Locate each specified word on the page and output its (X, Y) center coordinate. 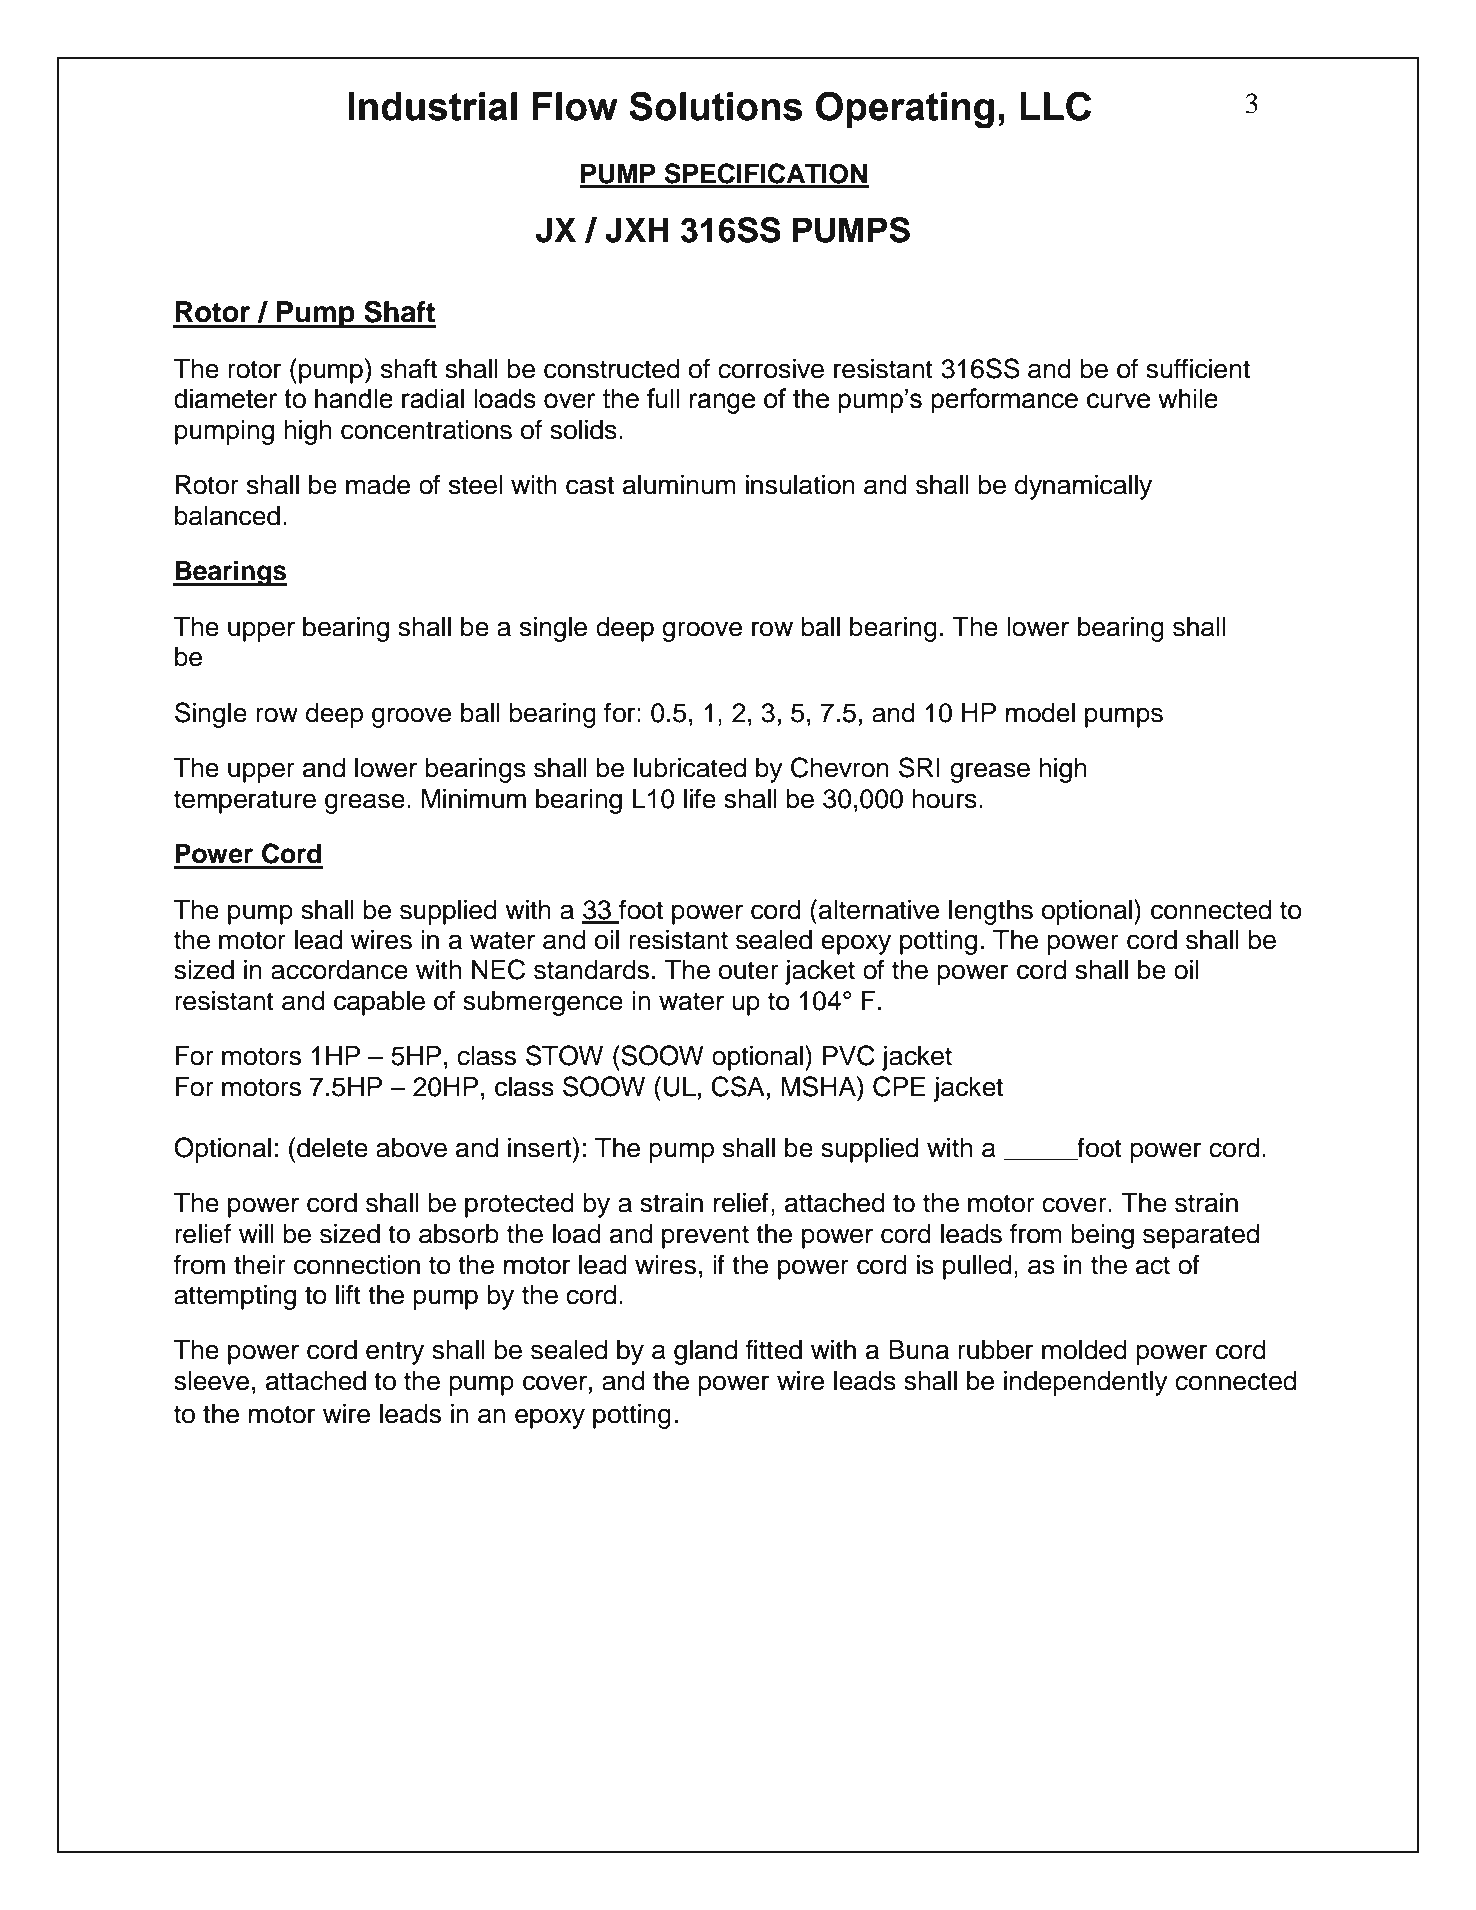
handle (354, 399)
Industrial (432, 106)
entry (395, 1353)
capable (379, 1003)
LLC (1055, 106)
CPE (899, 1086)
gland (705, 1352)
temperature (245, 802)
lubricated (690, 768)
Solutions (715, 106)
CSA (738, 1086)
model (1040, 713)
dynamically (1083, 487)
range (722, 403)
